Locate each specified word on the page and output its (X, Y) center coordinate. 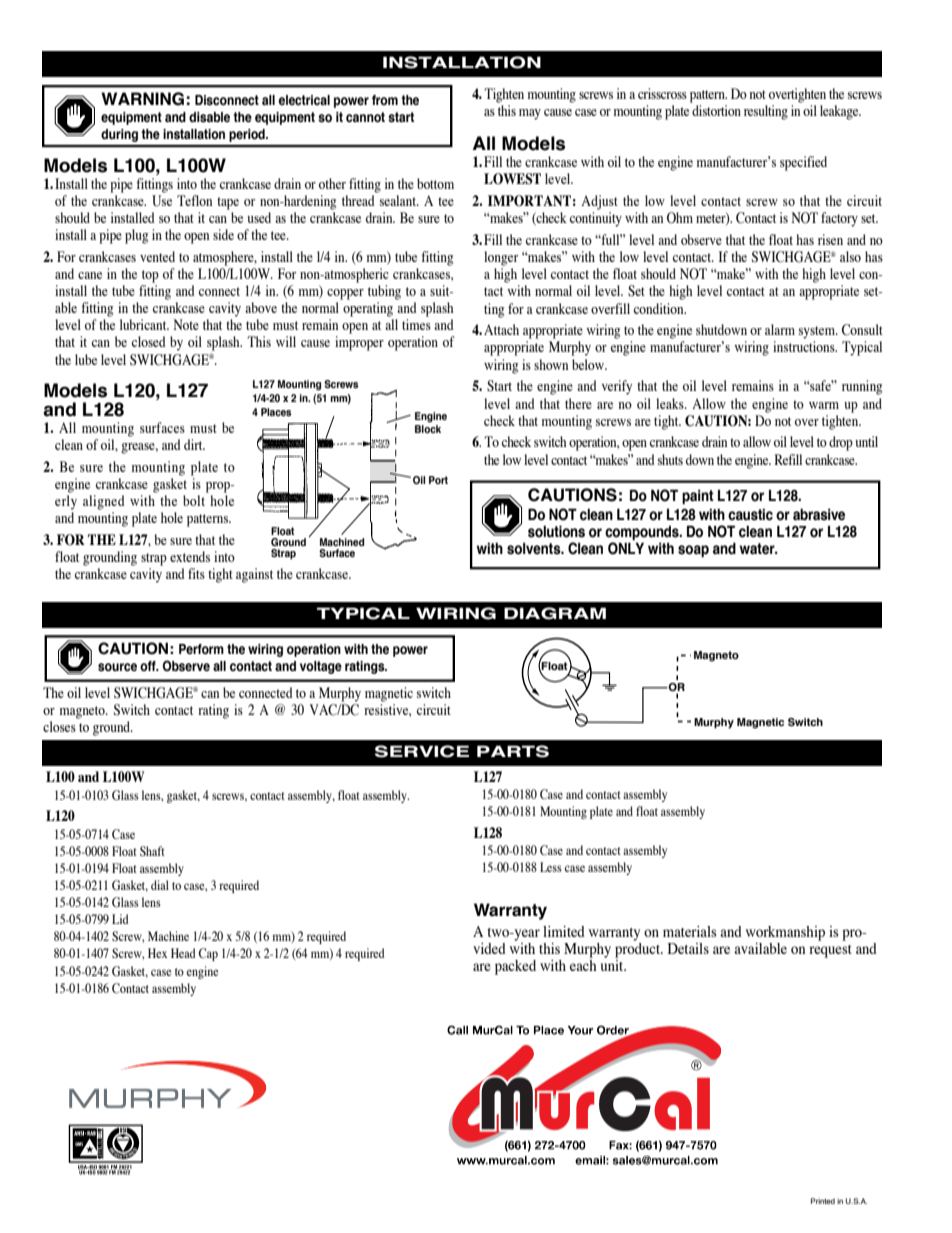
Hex (157, 953)
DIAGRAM (555, 613)
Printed (823, 1201)
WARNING (142, 99)
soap (693, 551)
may (530, 114)
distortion (716, 110)
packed (515, 967)
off (149, 666)
